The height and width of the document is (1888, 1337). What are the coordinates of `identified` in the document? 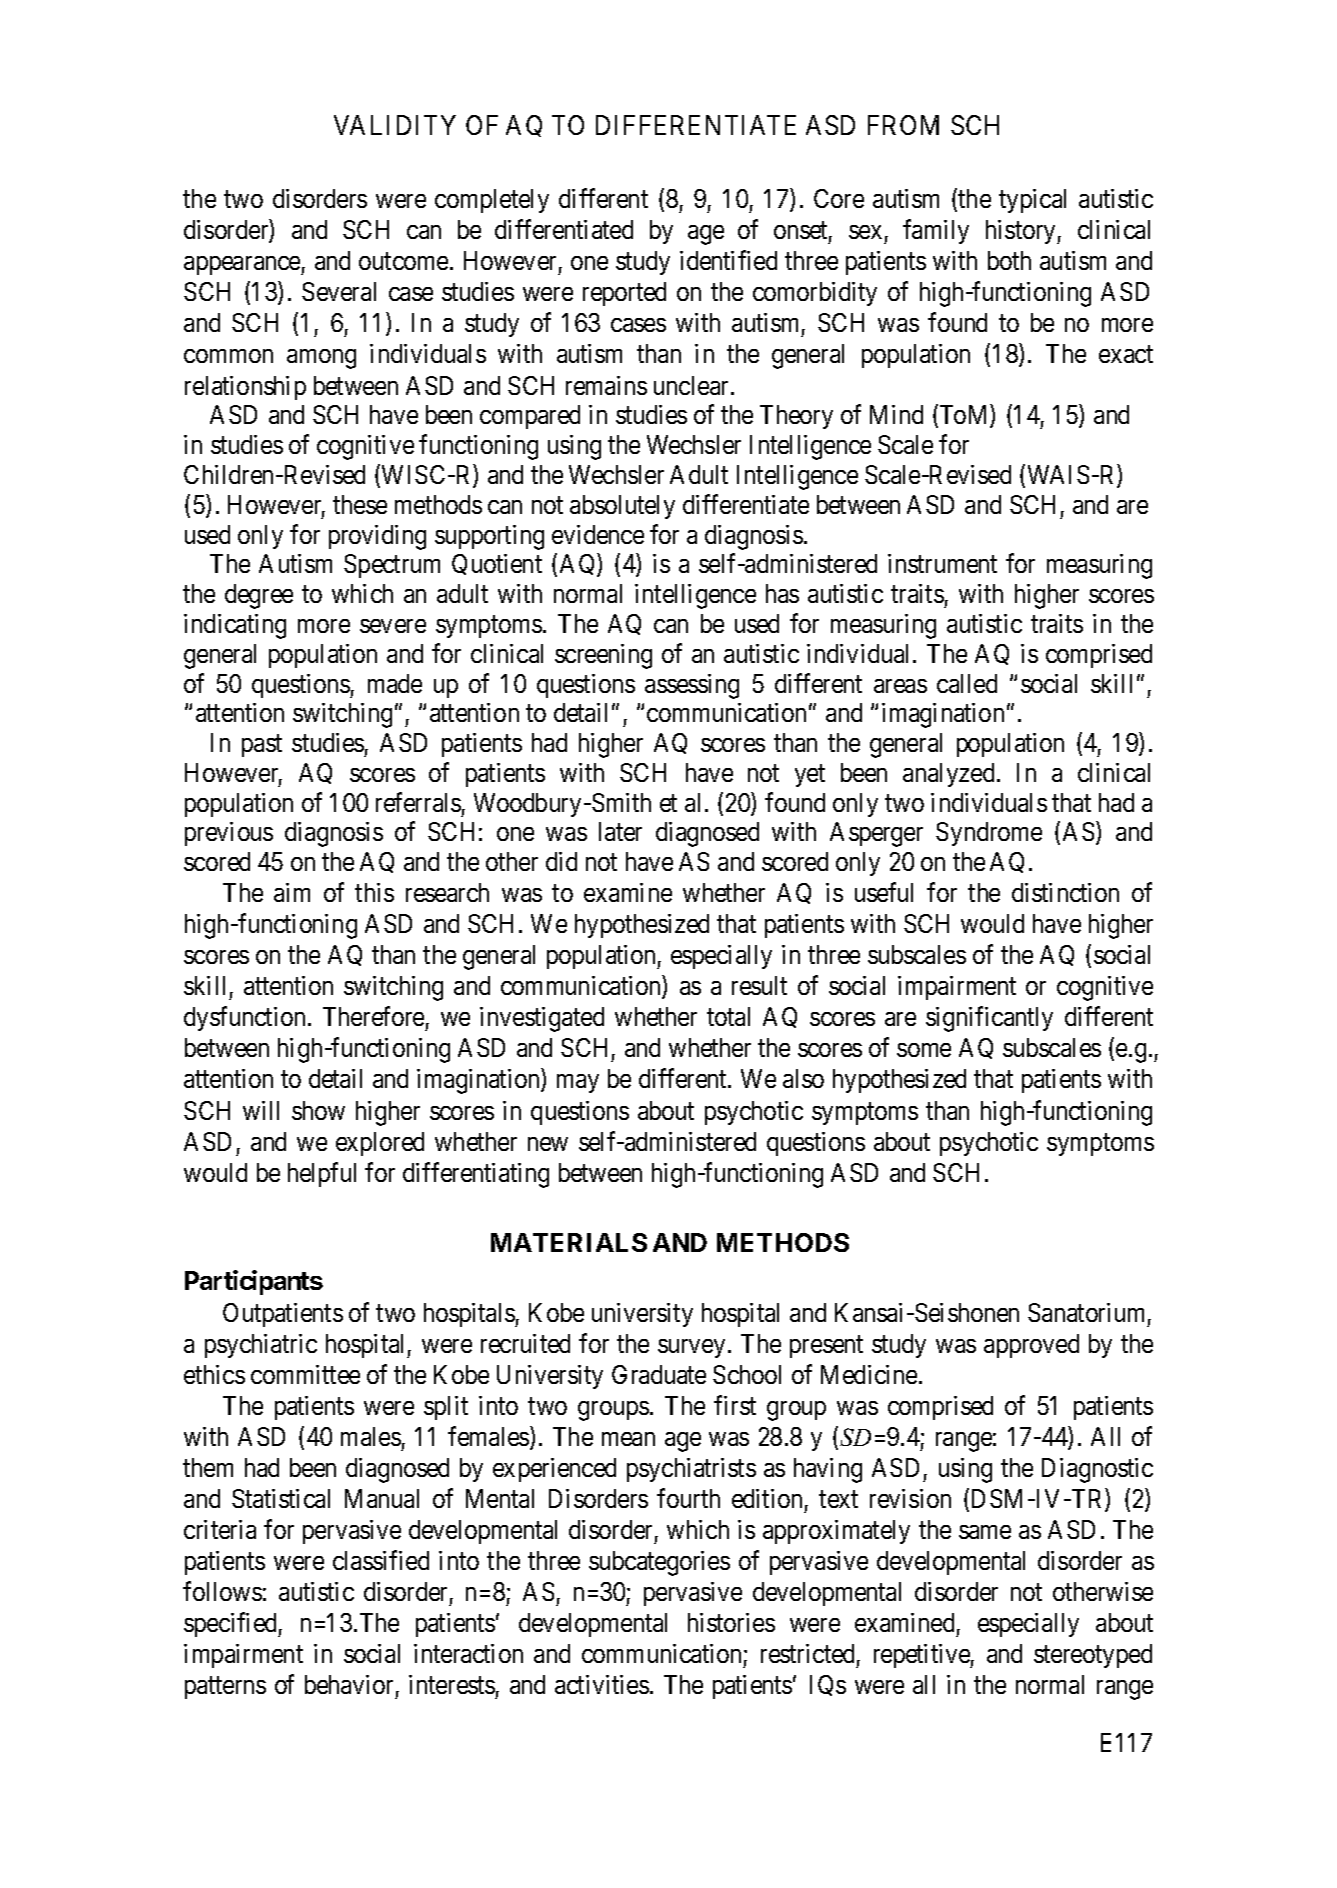 It's located at (728, 260).
